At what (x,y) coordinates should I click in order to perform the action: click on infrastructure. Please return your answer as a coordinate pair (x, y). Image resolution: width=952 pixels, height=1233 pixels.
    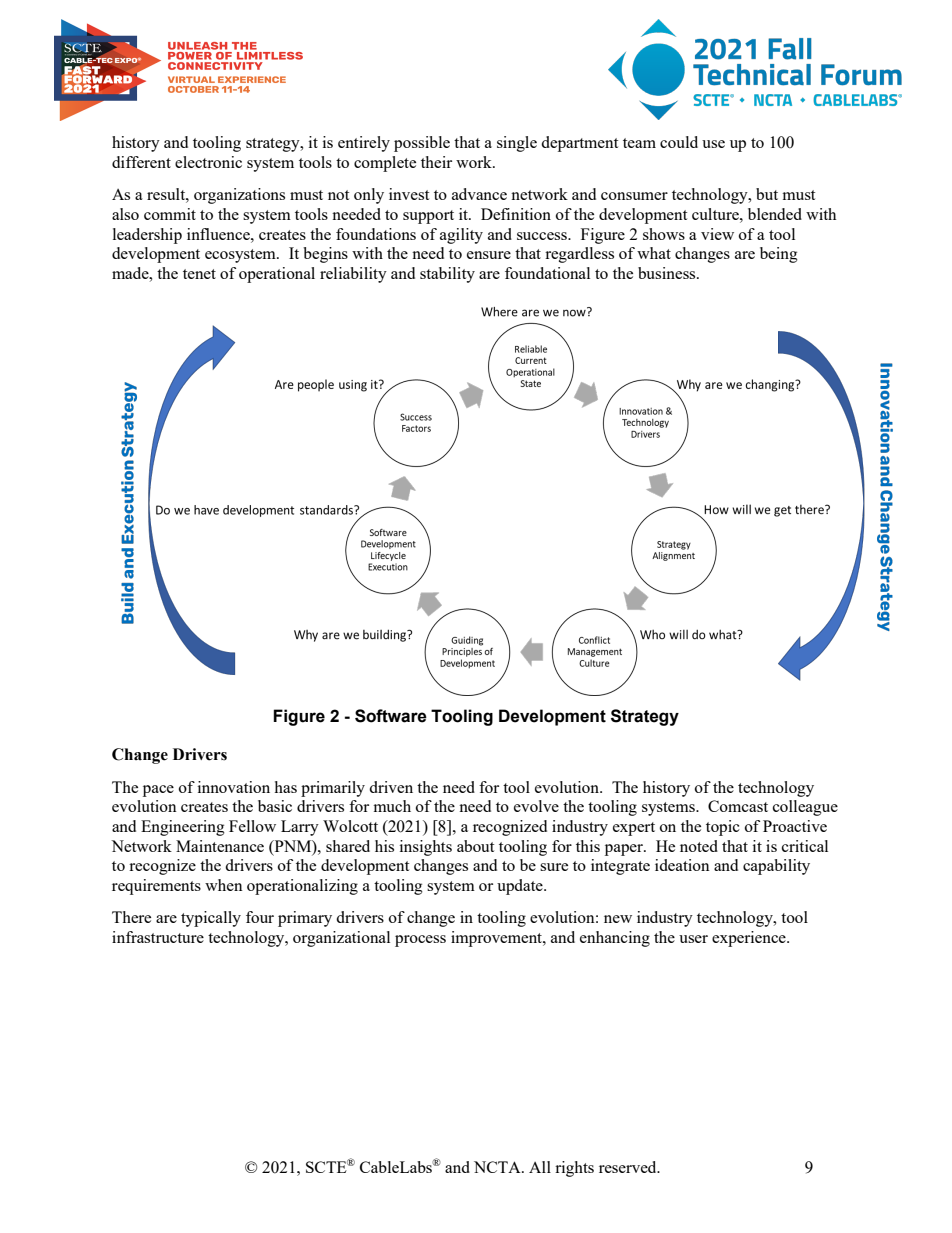
    Looking at the image, I should click on (158, 937).
